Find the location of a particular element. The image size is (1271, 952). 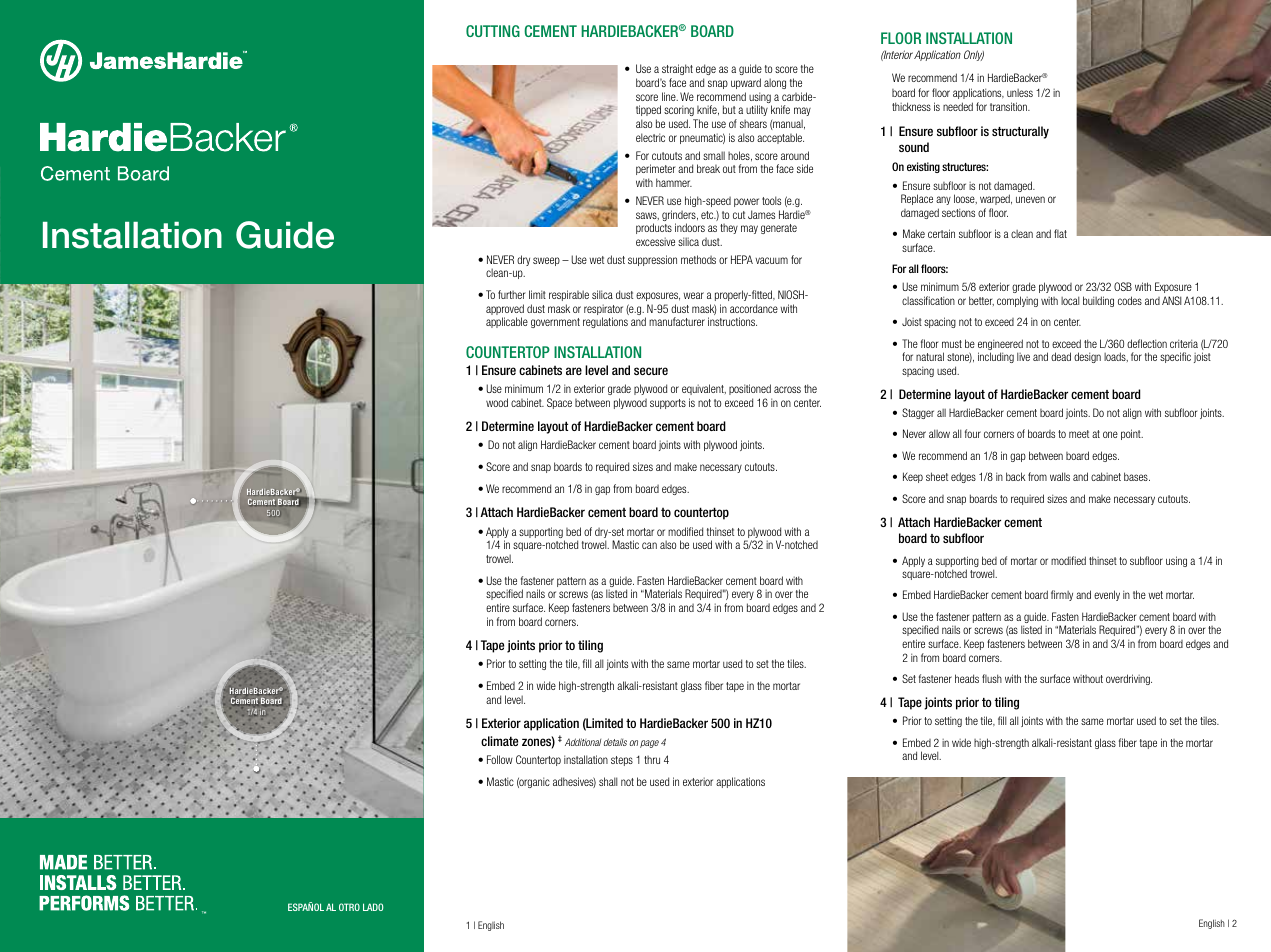

across is located at coordinates (787, 389).
